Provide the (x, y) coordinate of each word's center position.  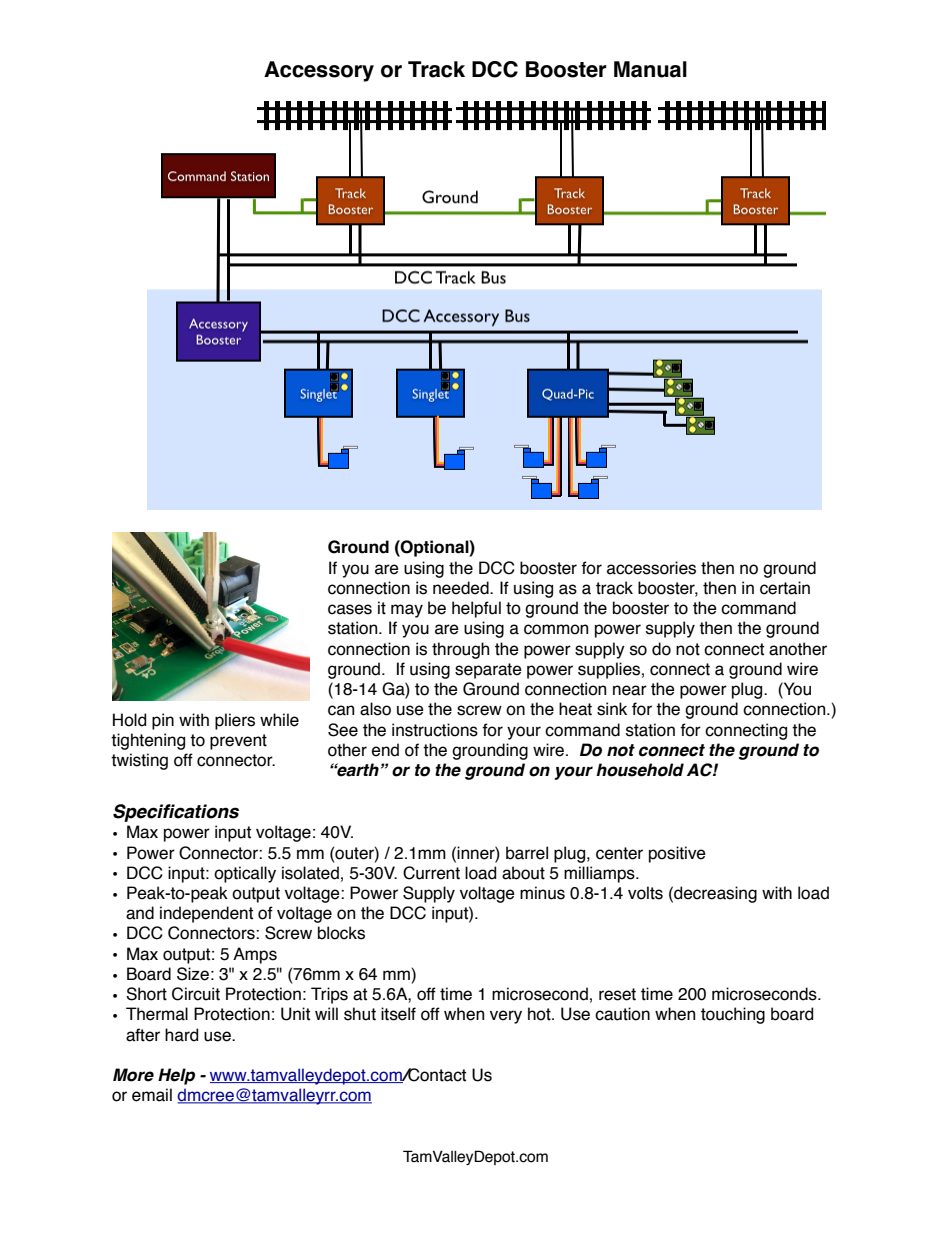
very (506, 1017)
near (630, 690)
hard (181, 1035)
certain (785, 588)
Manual (650, 69)
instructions (435, 730)
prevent (238, 742)
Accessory (319, 71)
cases (350, 609)
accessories (651, 568)
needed (462, 588)
